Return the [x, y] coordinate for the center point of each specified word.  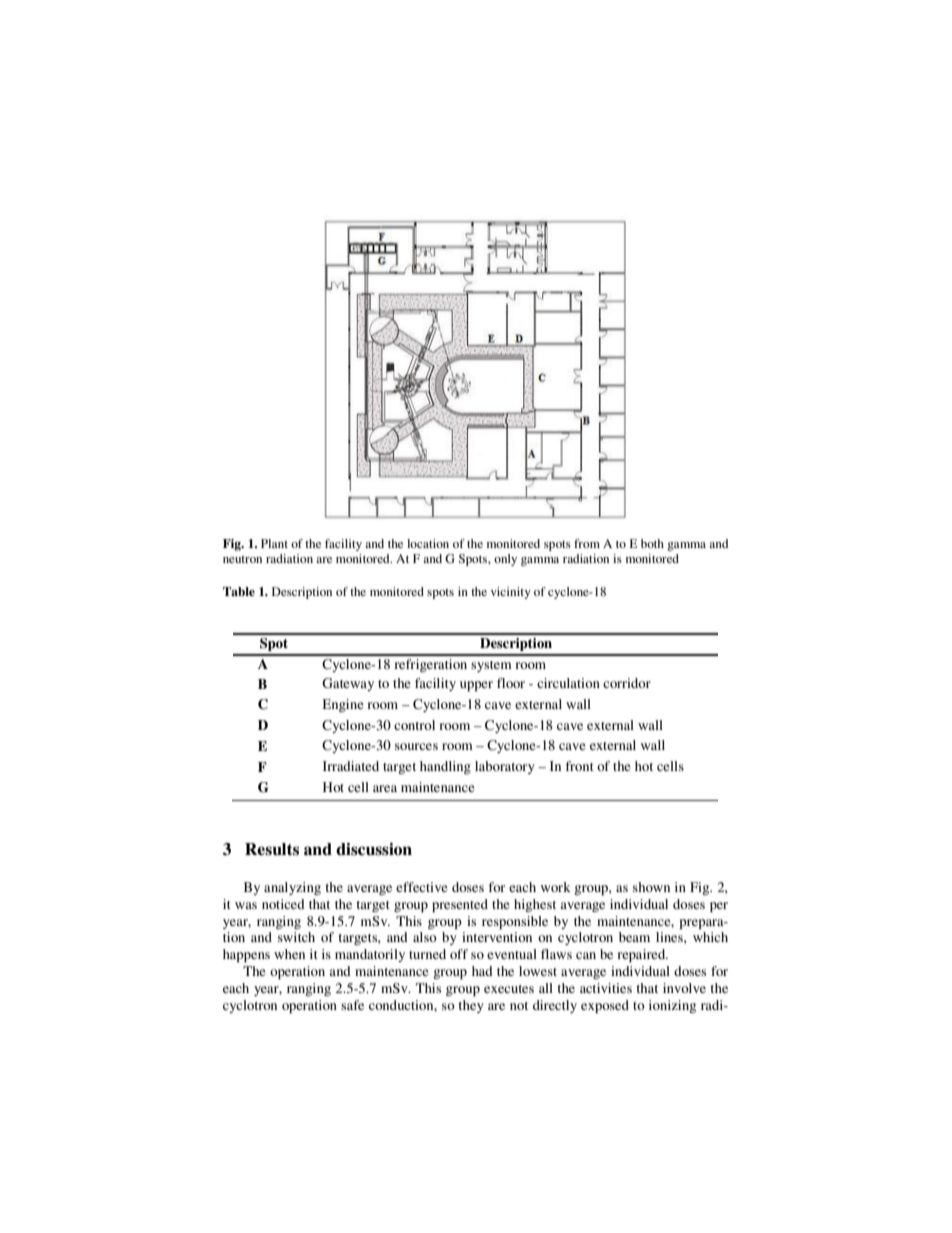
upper [476, 686]
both [652, 543]
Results [272, 849]
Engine [343, 705]
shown [651, 887]
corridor [627, 683]
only [505, 560]
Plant [274, 543]
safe [352, 1005]
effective [422, 887]
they [471, 1006]
